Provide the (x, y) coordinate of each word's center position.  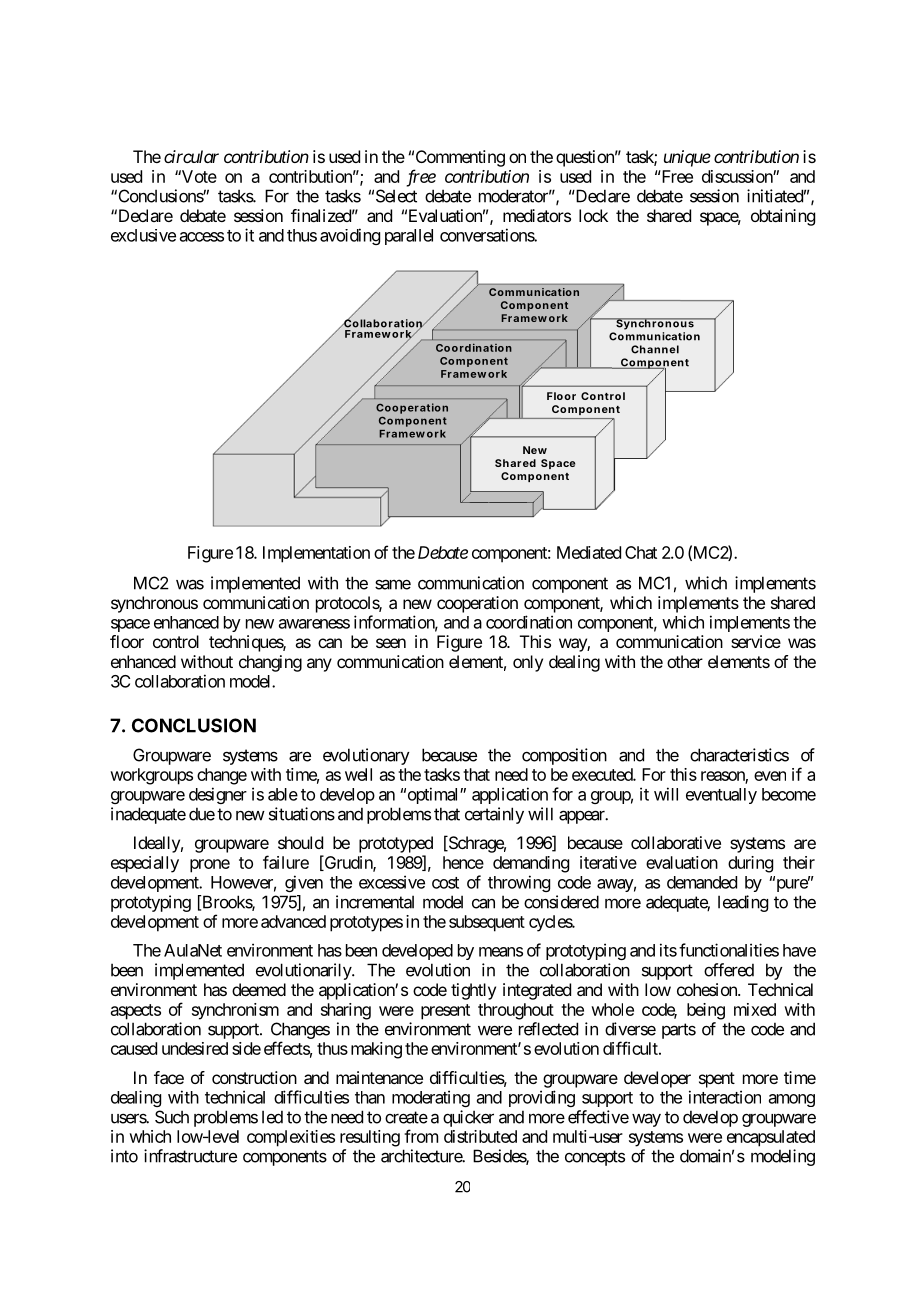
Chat (641, 552)
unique (687, 158)
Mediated (589, 552)
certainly (494, 815)
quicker (468, 1118)
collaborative (676, 842)
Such (172, 1117)
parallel (409, 237)
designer (218, 795)
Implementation (316, 554)
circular (191, 156)
